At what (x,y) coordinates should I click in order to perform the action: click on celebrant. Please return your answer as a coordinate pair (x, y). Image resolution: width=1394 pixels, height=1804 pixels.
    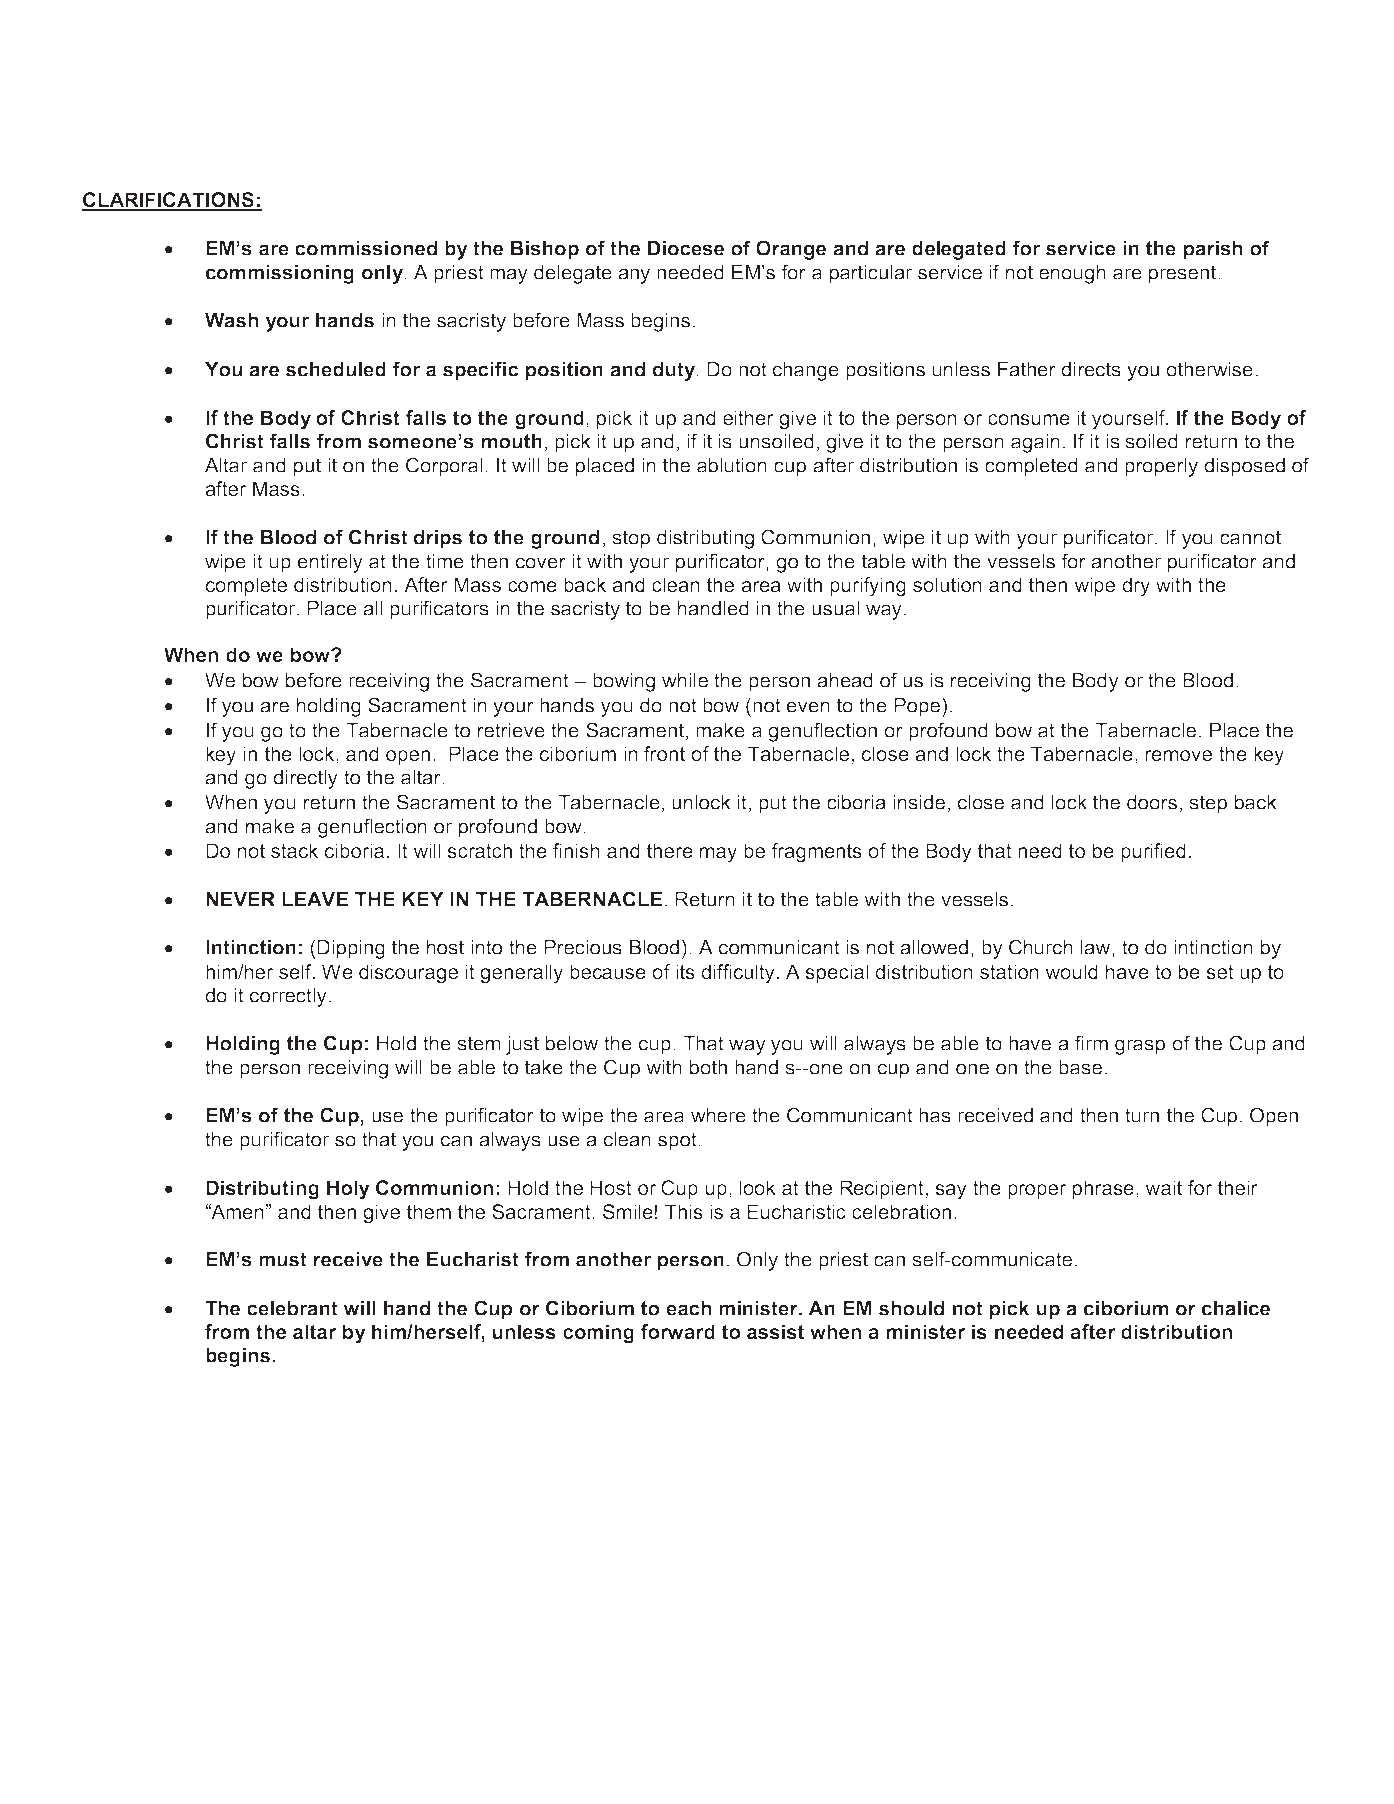
    Looking at the image, I should click on (292, 1308).
